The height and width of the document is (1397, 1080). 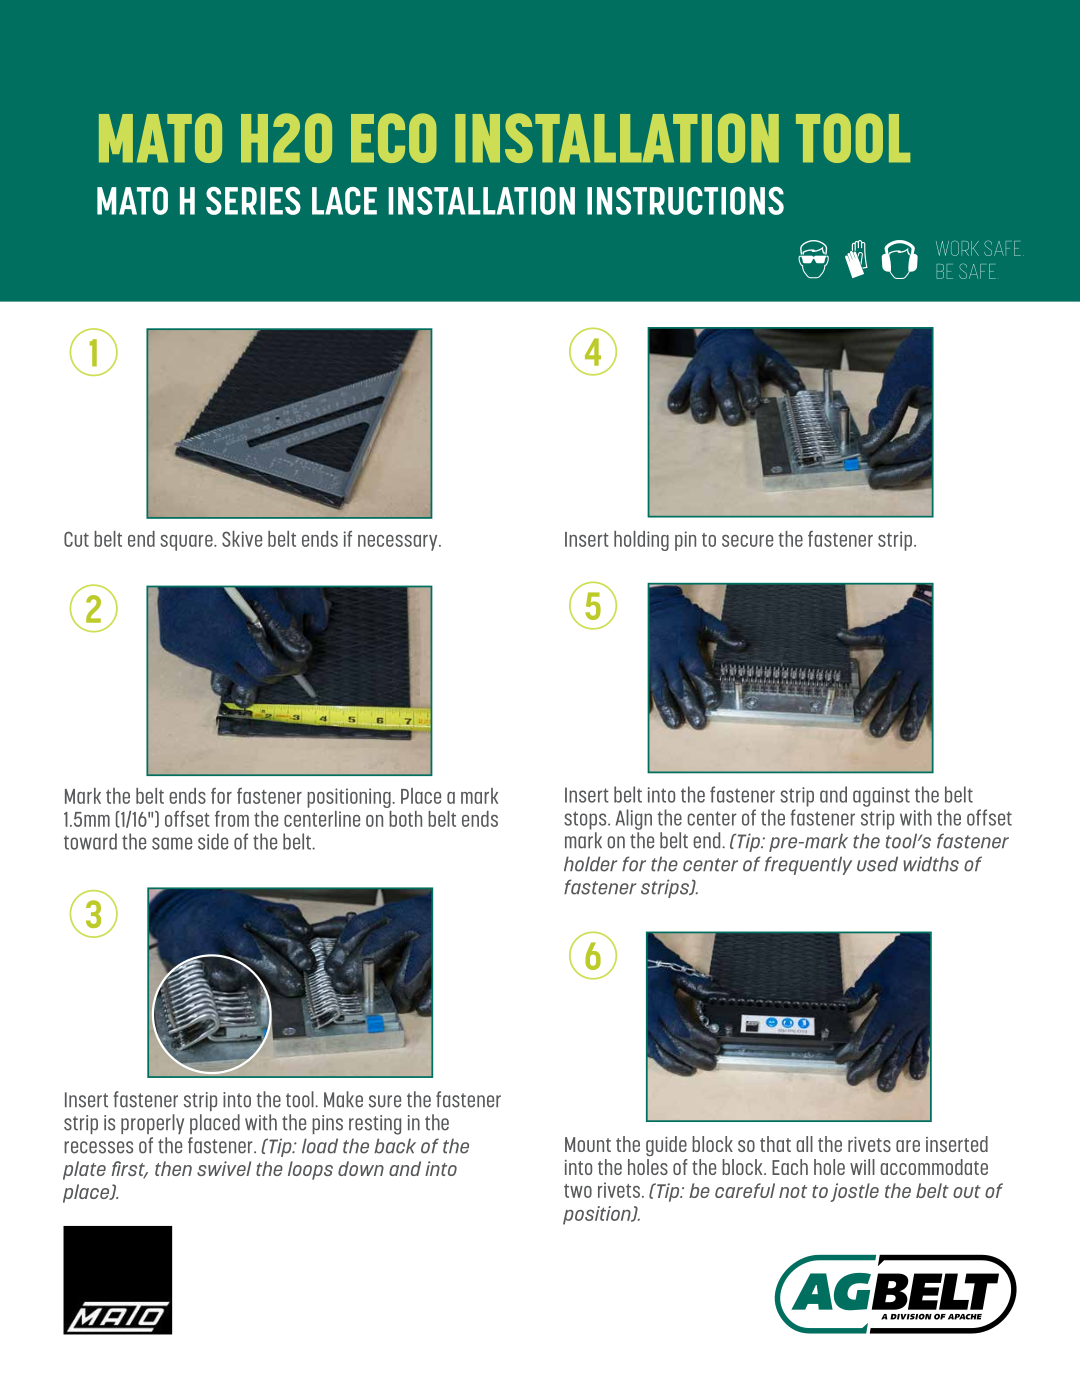 What do you see at coordinates (187, 543) in the document?
I see `square` at bounding box center [187, 543].
